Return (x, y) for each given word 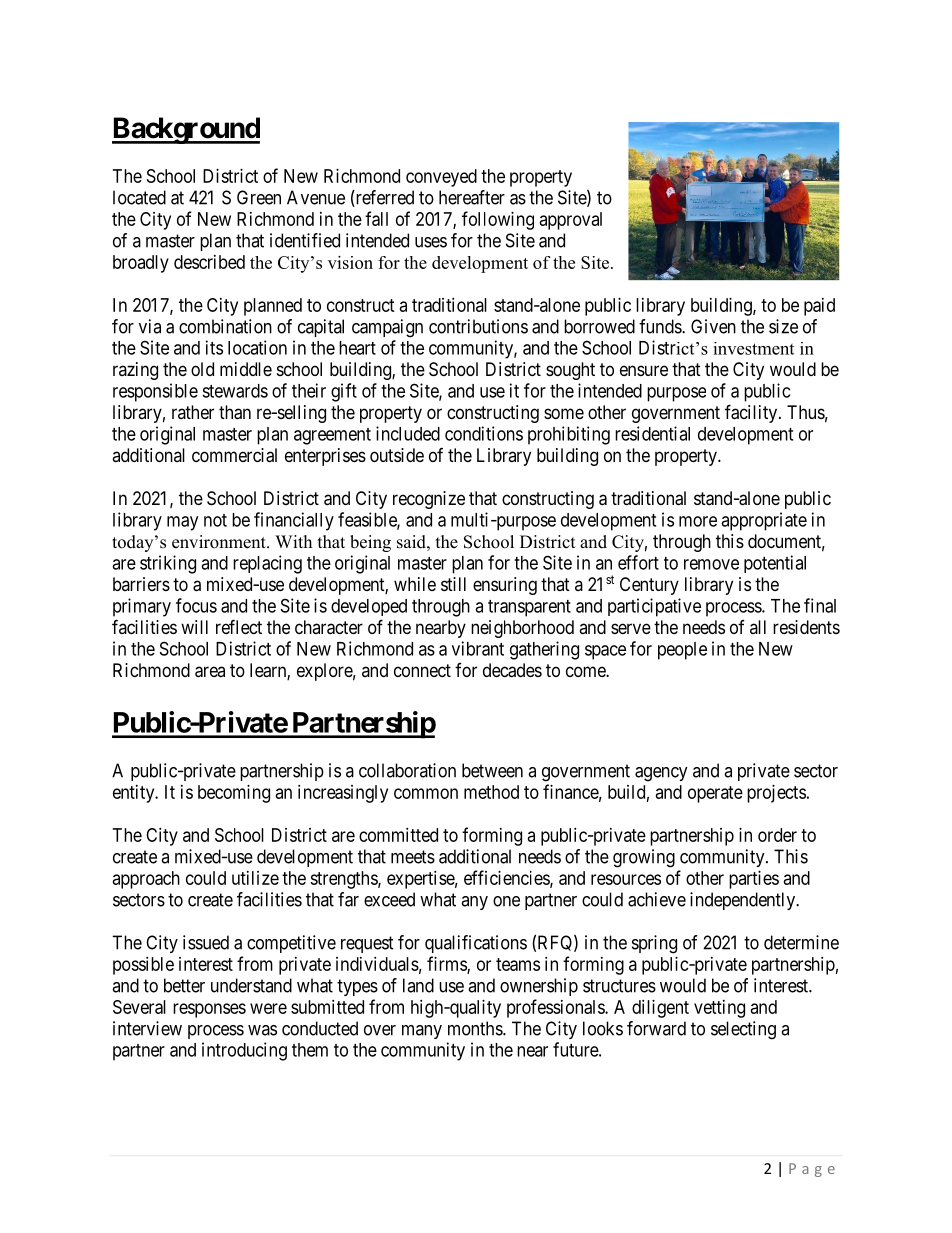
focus (196, 605)
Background (186, 130)
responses (209, 1010)
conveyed (441, 178)
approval (571, 221)
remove (711, 564)
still (453, 584)
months (476, 1028)
